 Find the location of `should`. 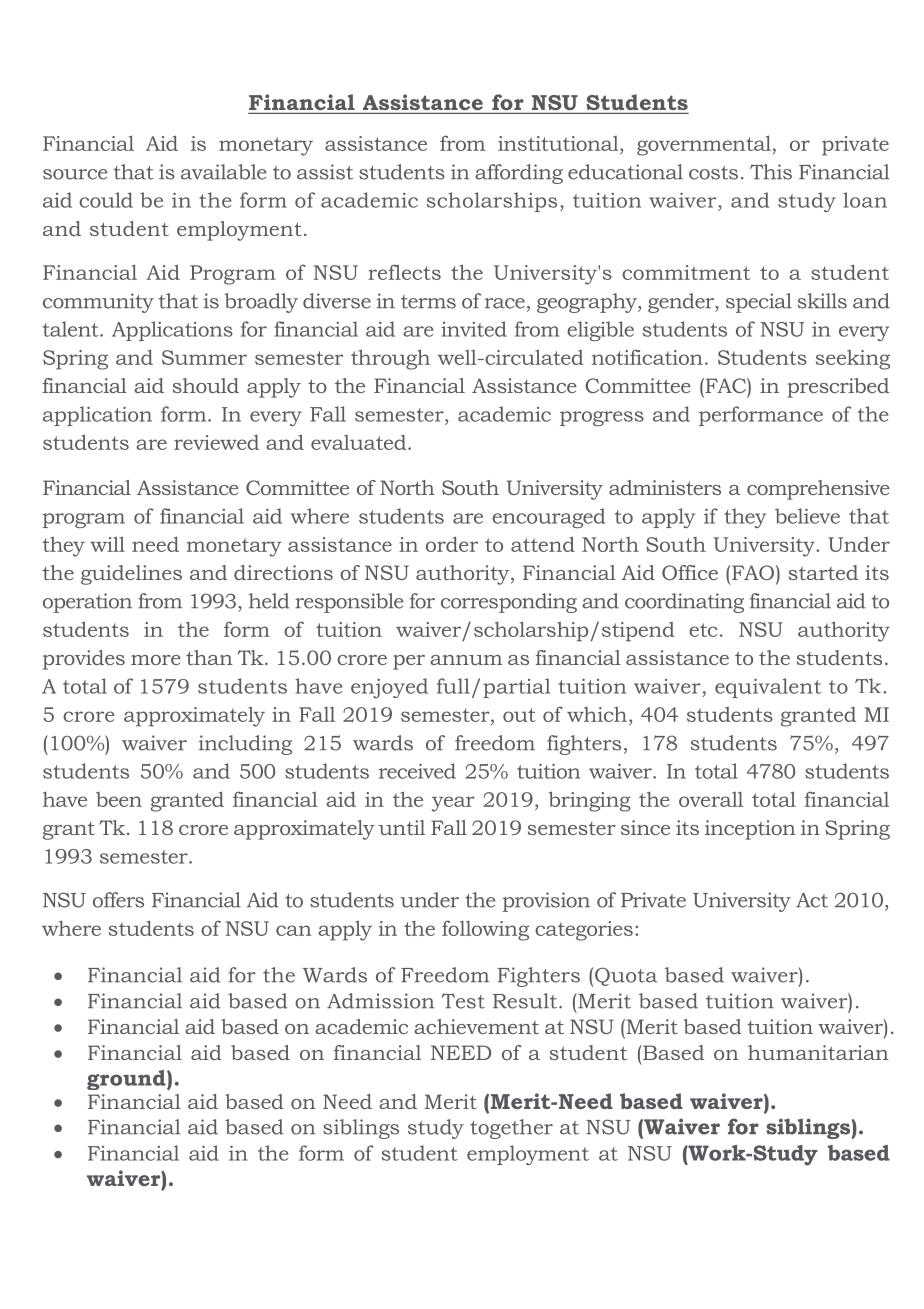

should is located at coordinates (206, 385).
